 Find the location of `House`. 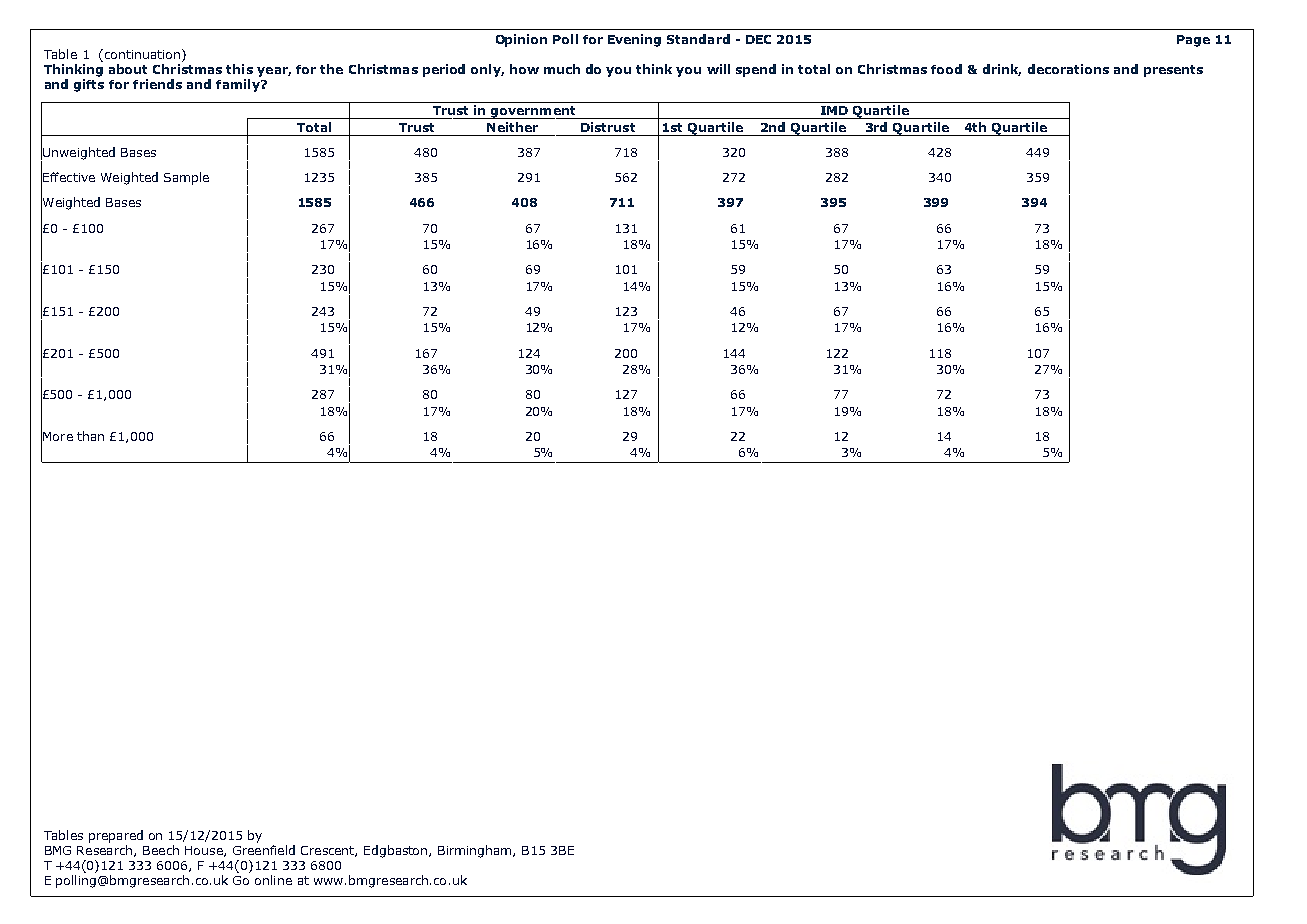

House is located at coordinates (205, 851).
